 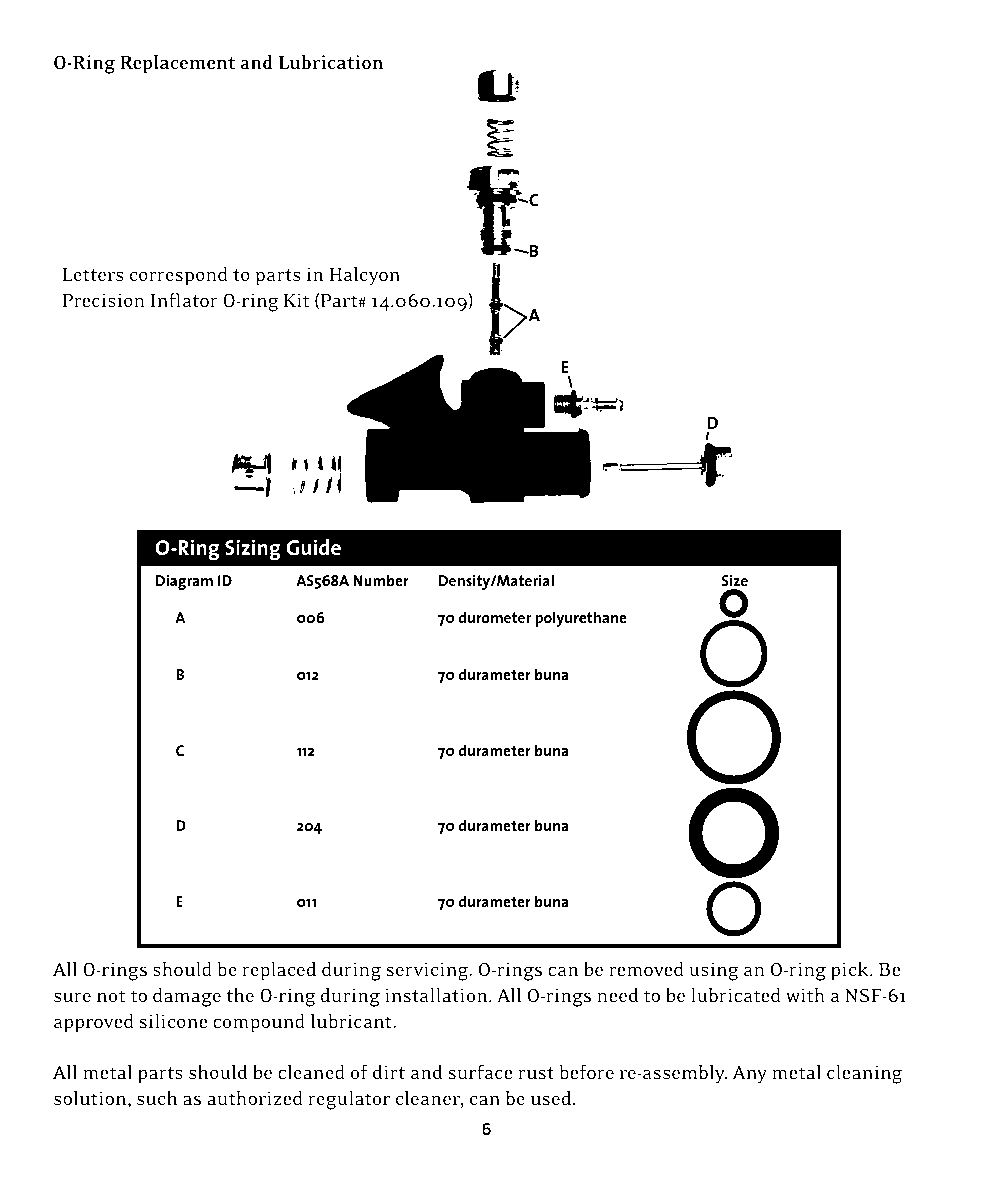 I want to click on Diagram, so click(x=184, y=582).
